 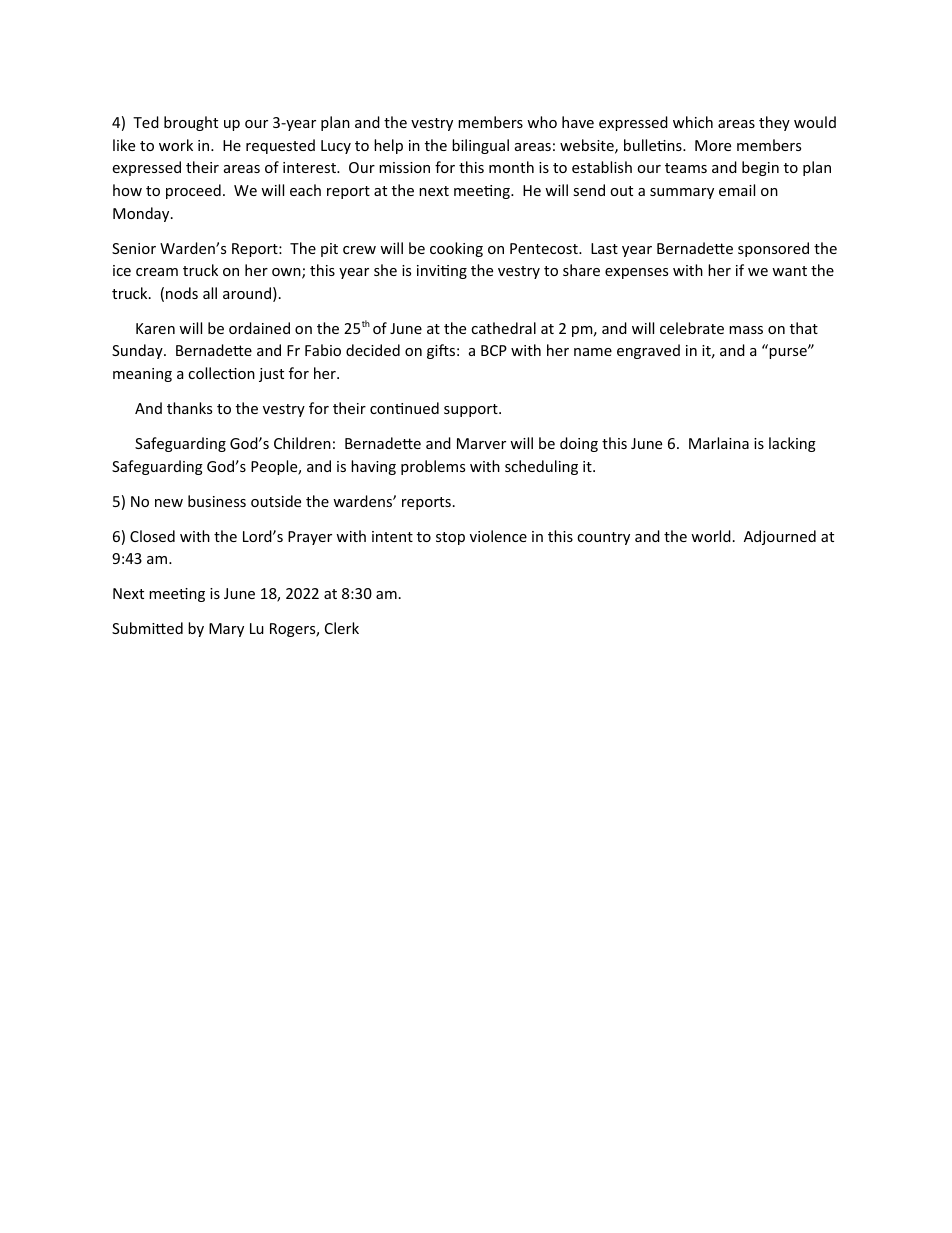 I want to click on Submitted, so click(x=147, y=628).
